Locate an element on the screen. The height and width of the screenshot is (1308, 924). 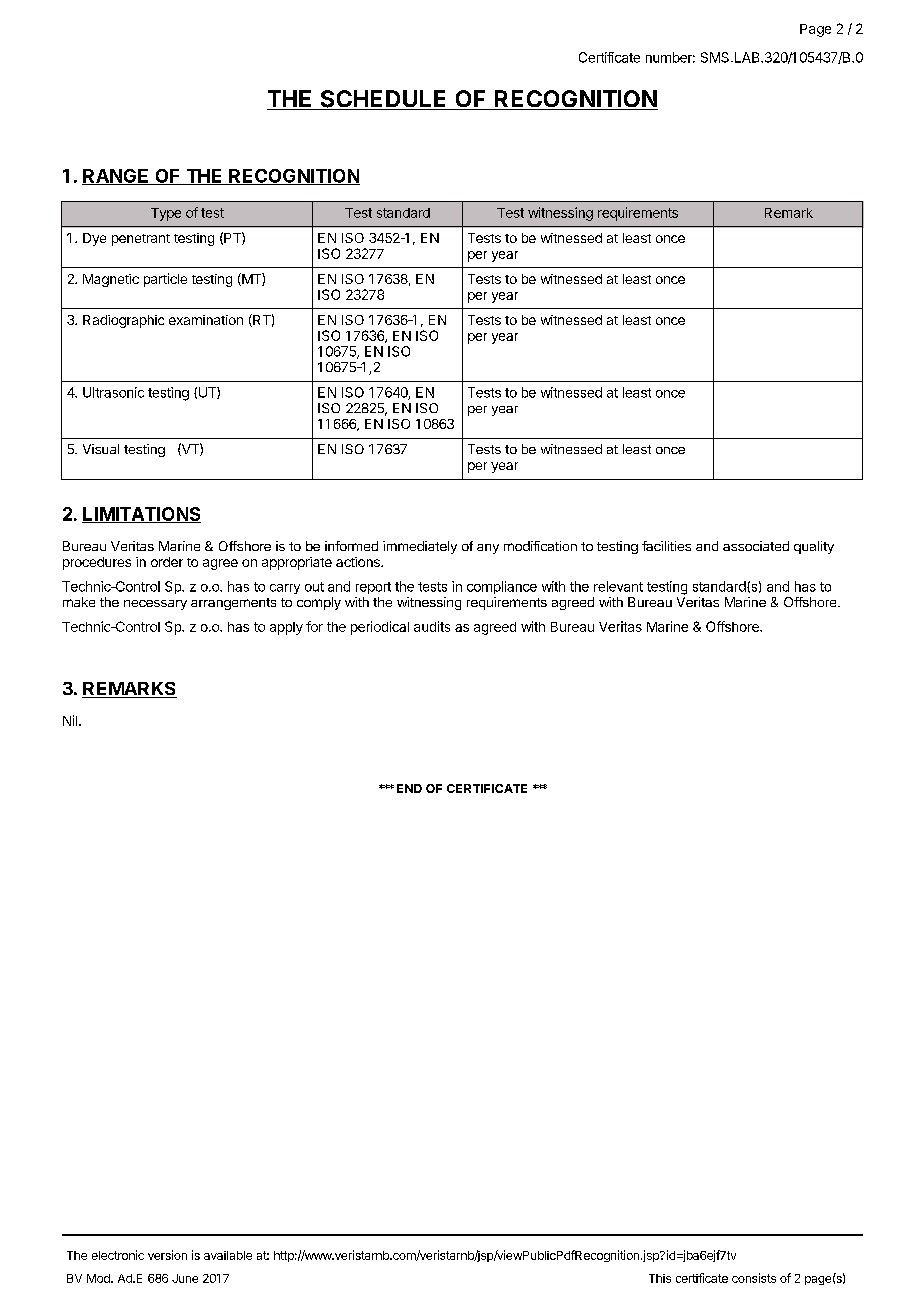
examination is located at coordinates (206, 320).
